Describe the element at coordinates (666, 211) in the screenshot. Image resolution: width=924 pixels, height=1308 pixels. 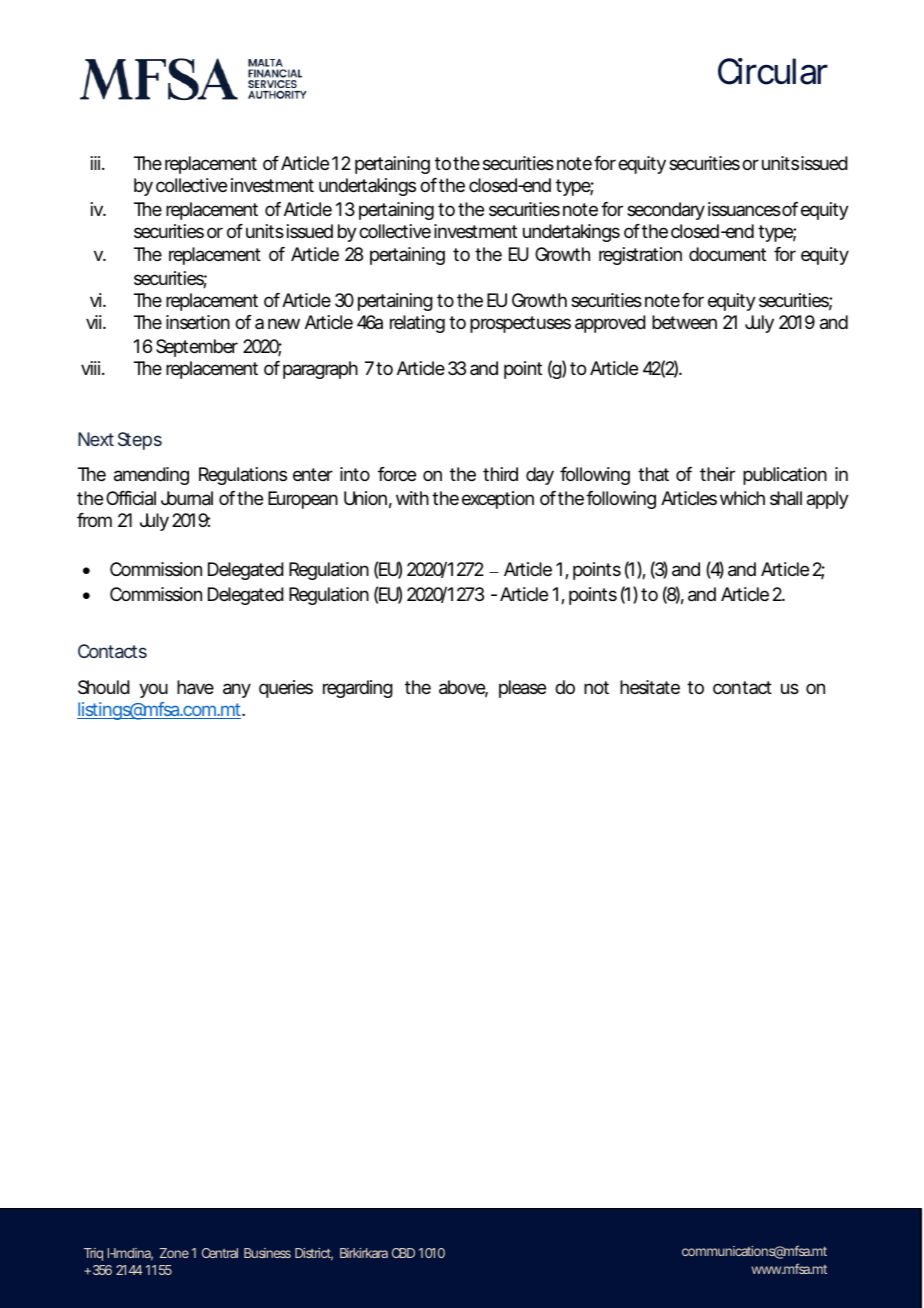
I see `secondary` at that location.
